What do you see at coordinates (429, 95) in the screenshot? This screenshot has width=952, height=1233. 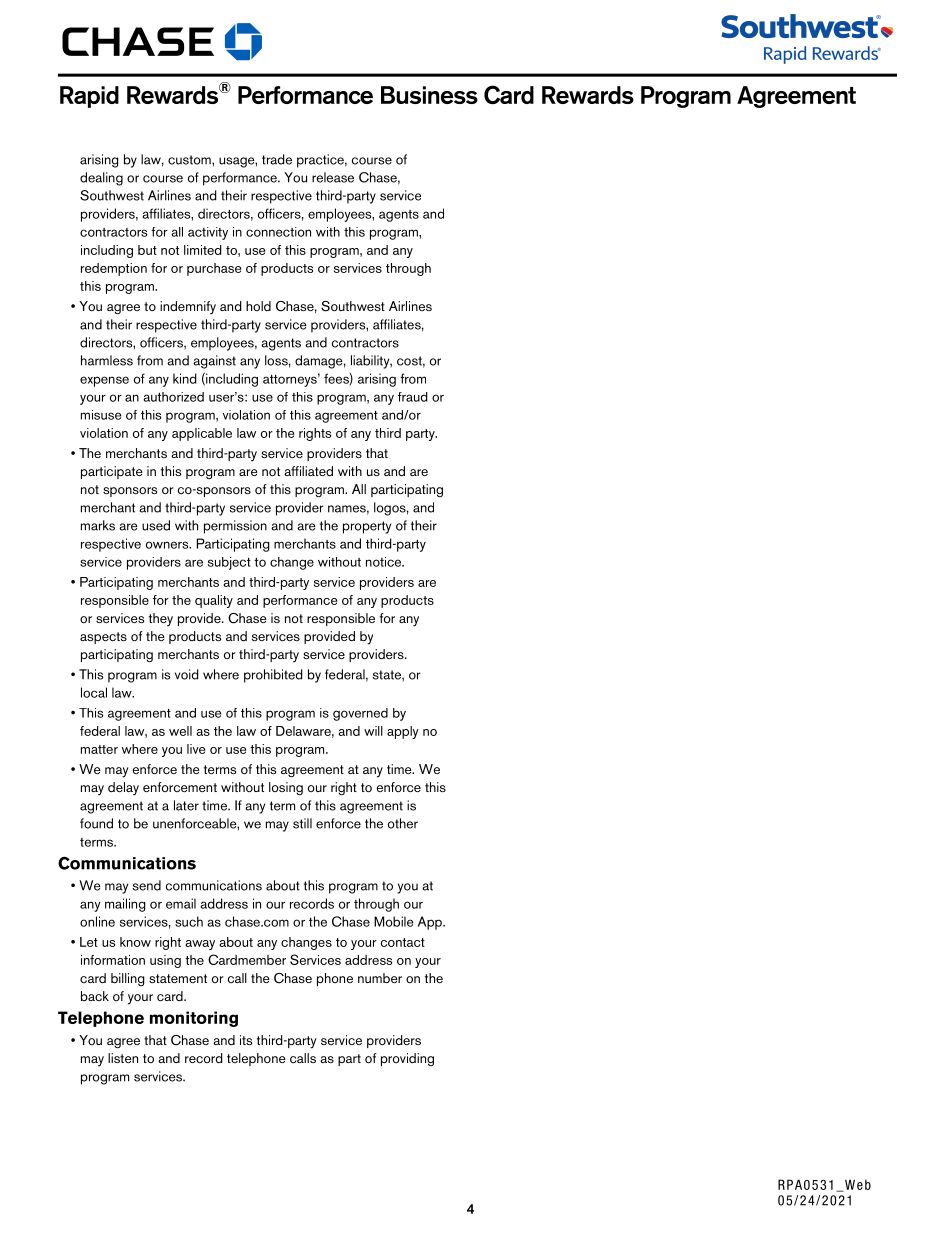 I see `Business` at bounding box center [429, 95].
